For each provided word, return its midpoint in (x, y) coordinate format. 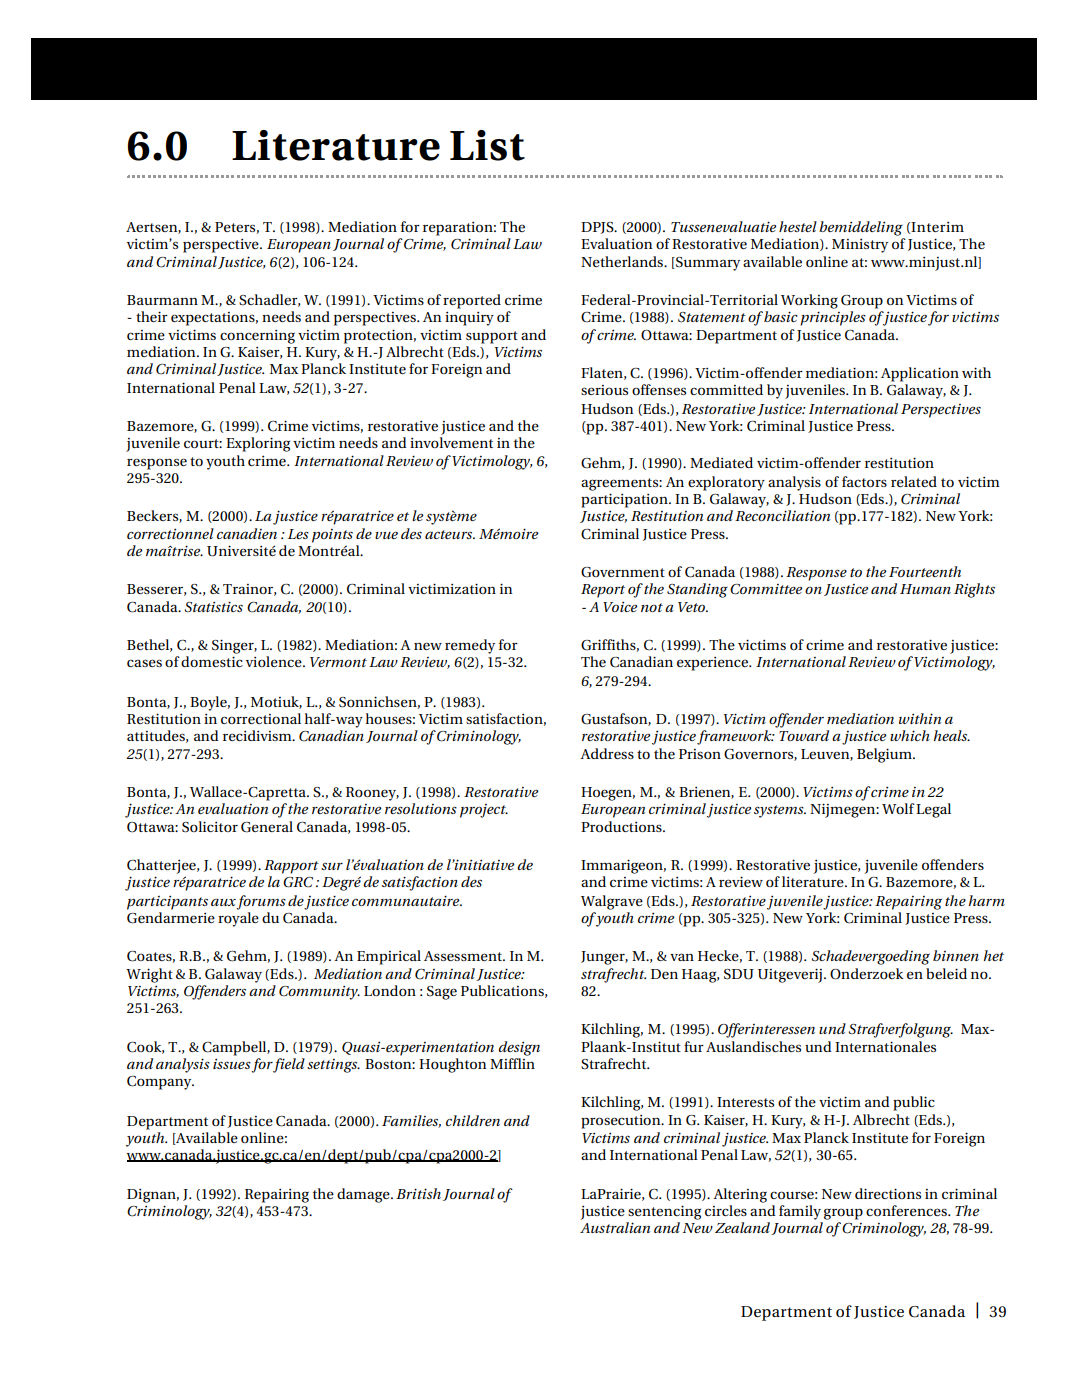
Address (607, 753)
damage (364, 1195)
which (910, 735)
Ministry (860, 246)
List (487, 145)
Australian (615, 1227)
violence (275, 661)
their (152, 316)
